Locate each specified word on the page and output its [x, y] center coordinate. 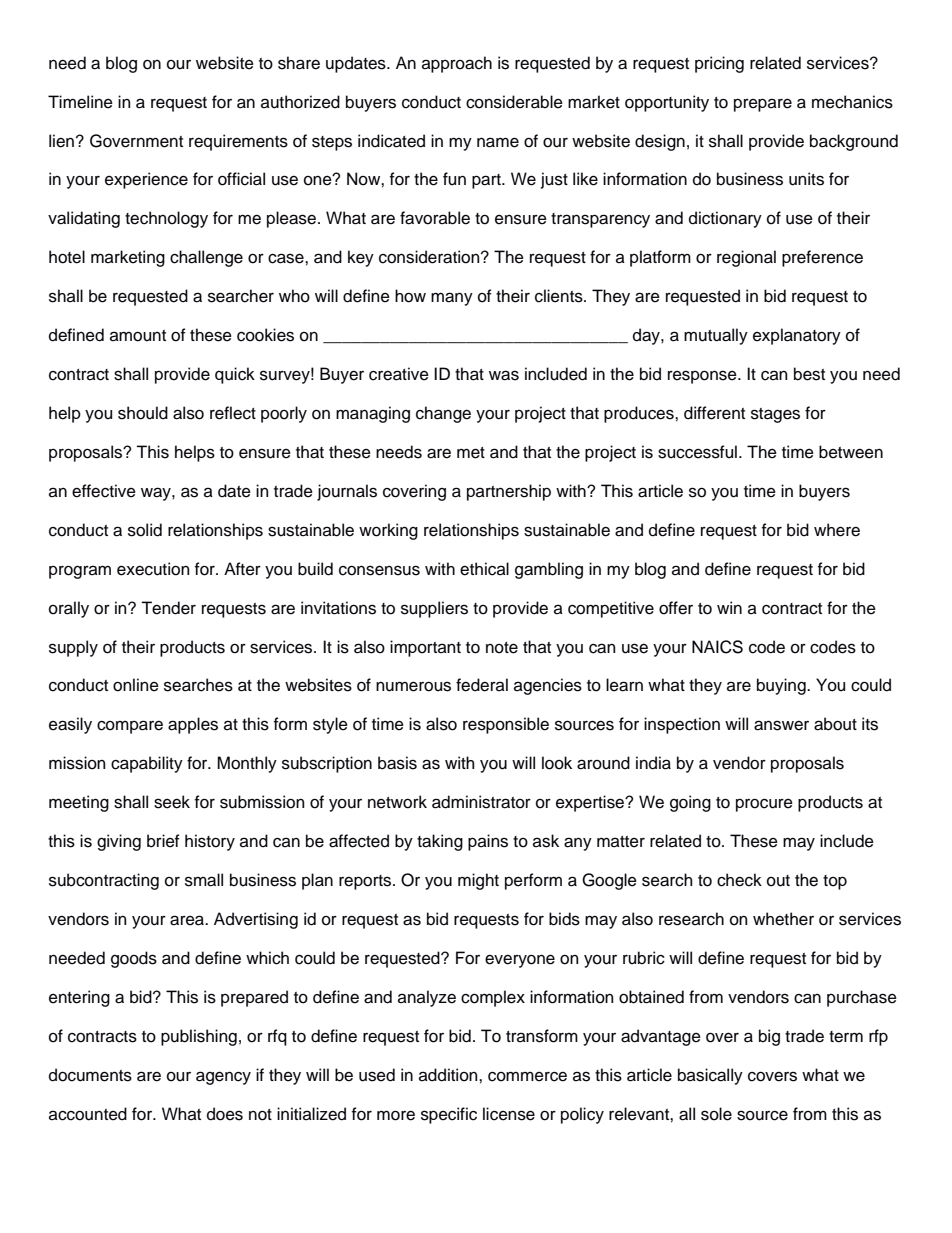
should [143, 413]
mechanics [852, 102]
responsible [506, 725]
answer [781, 725]
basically [710, 1076]
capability [147, 764]
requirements [238, 142]
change [443, 414]
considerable [514, 102]
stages [775, 415]
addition [449, 1075]
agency [223, 1078]
